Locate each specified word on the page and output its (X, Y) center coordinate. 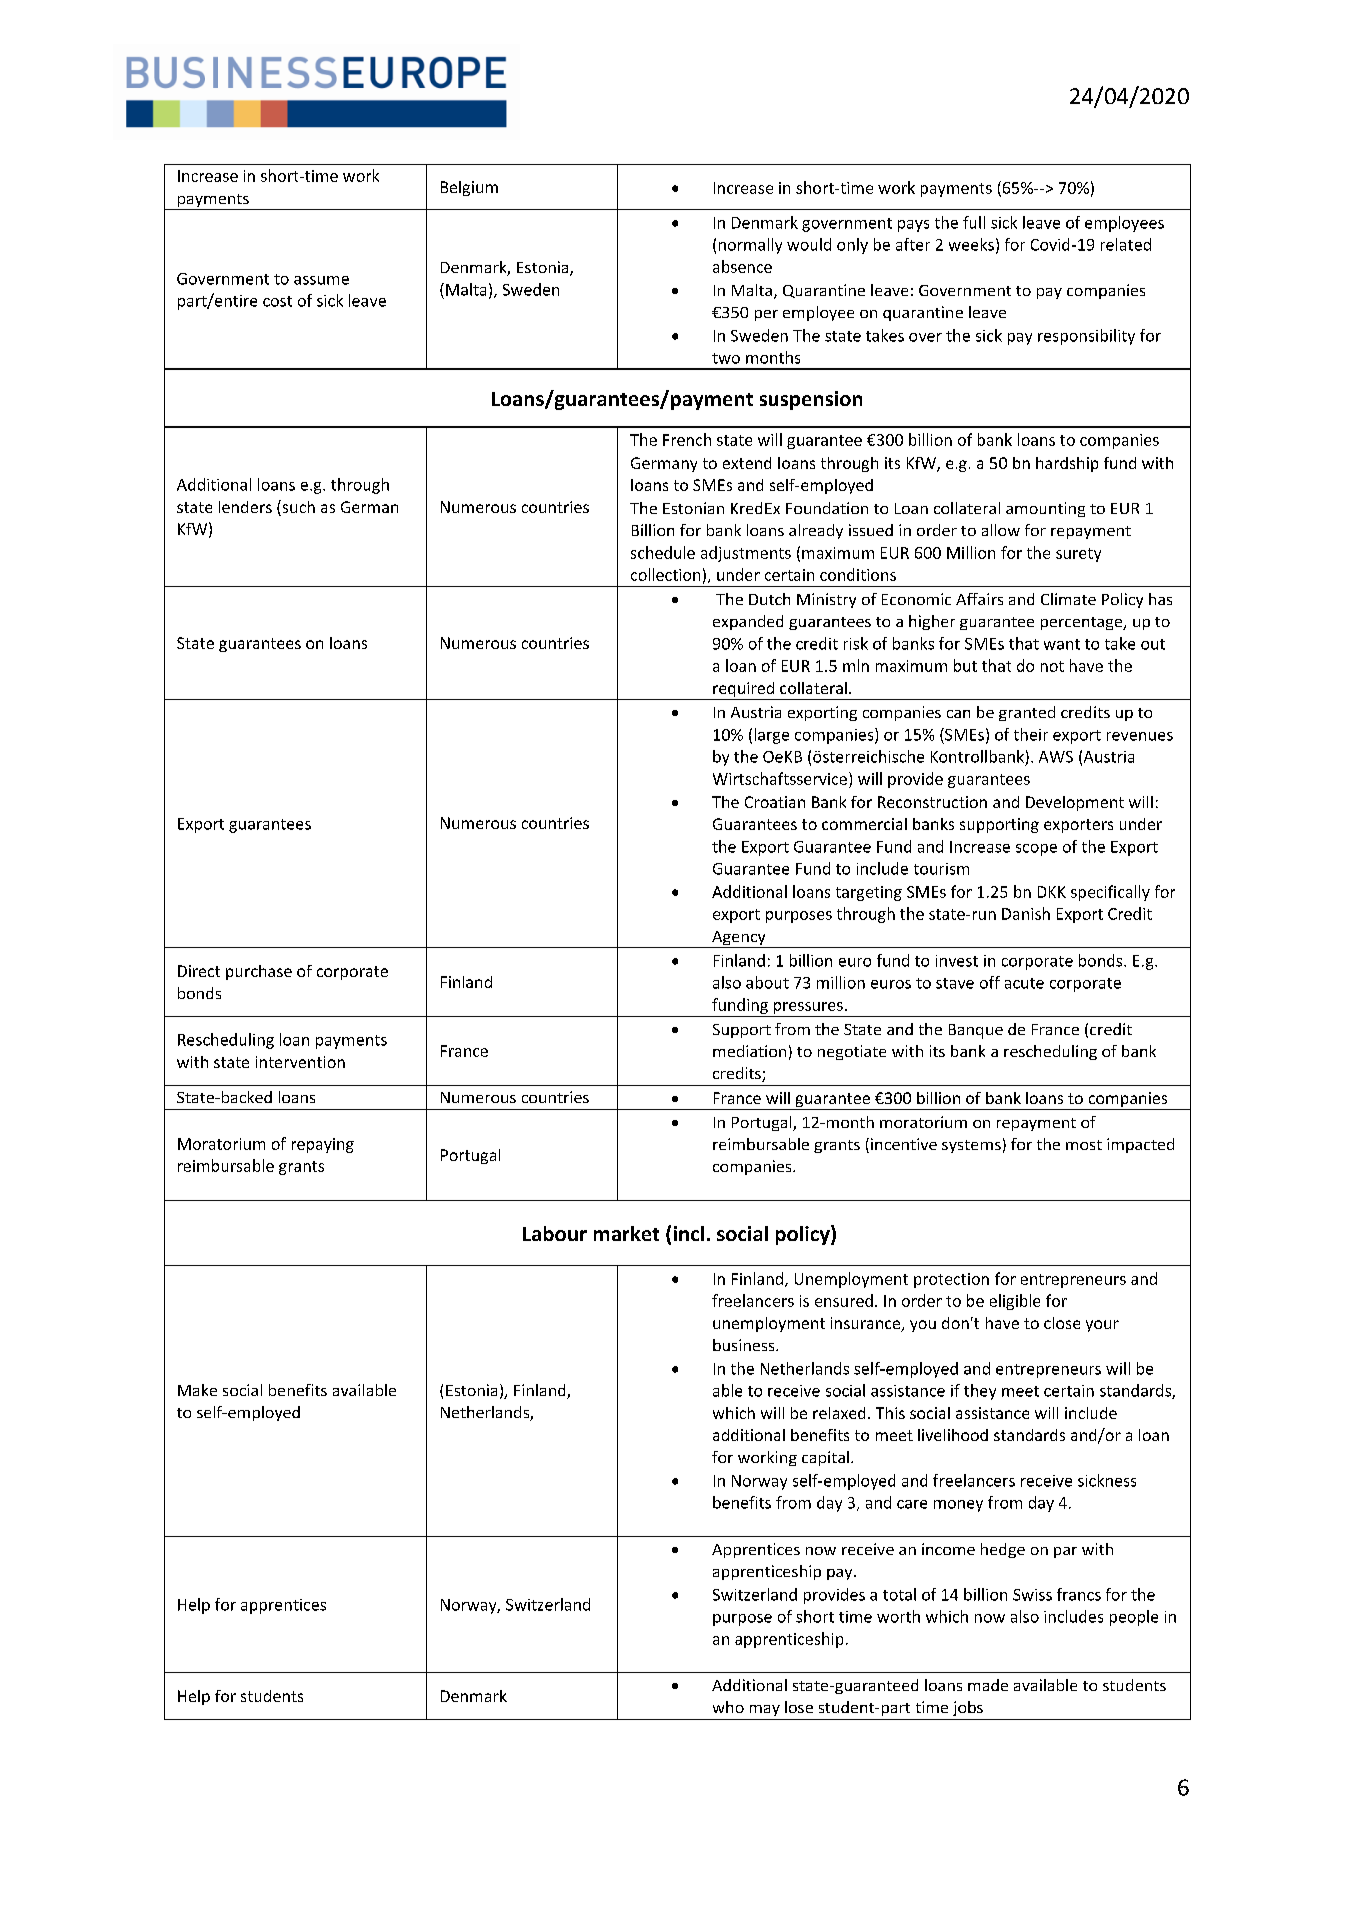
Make (197, 1390)
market (626, 1233)
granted (1027, 713)
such (297, 508)
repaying (323, 1145)
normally (750, 246)
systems (971, 1146)
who (728, 1707)
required (743, 691)
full (974, 222)
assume (321, 280)
